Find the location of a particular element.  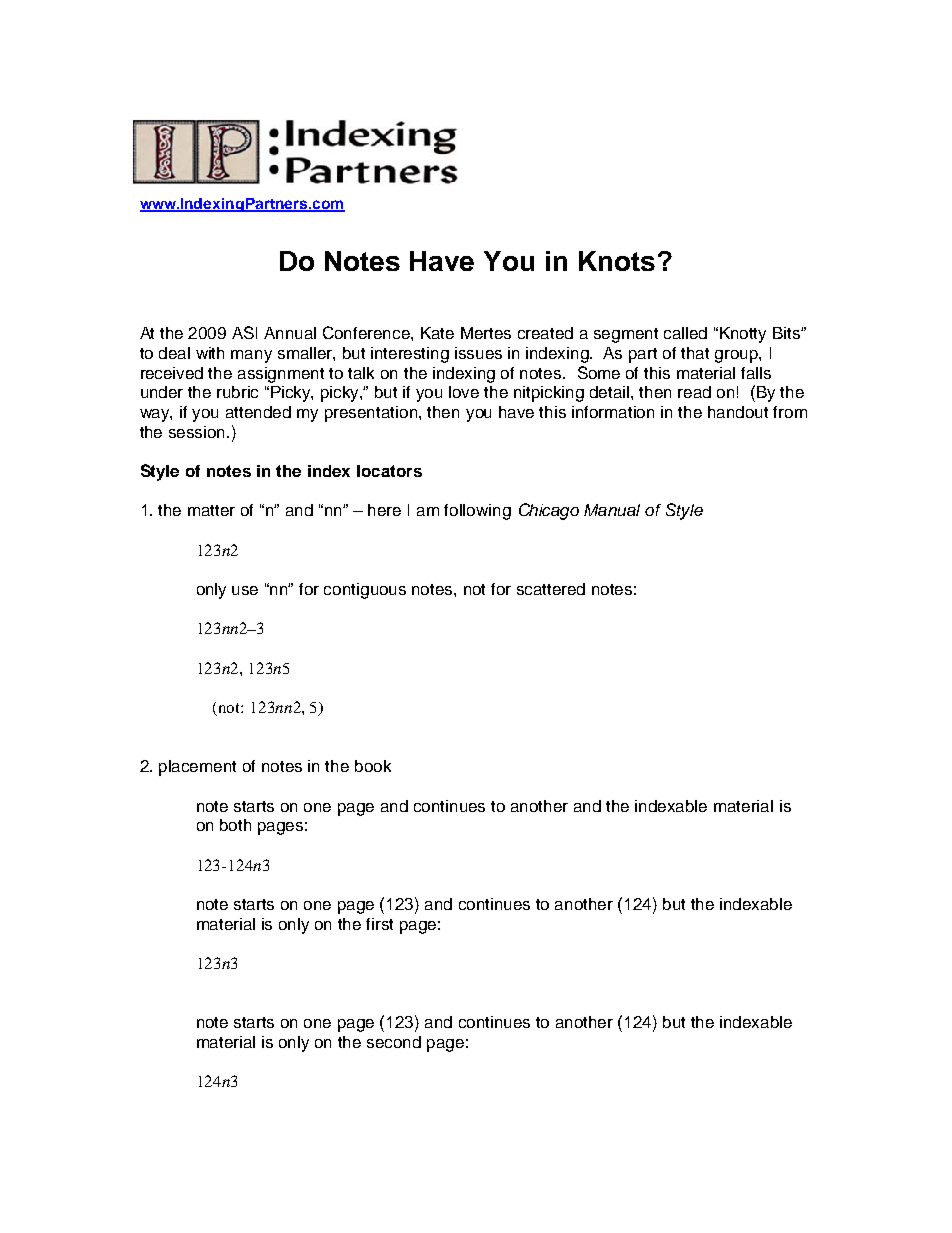

placement is located at coordinates (197, 768).
